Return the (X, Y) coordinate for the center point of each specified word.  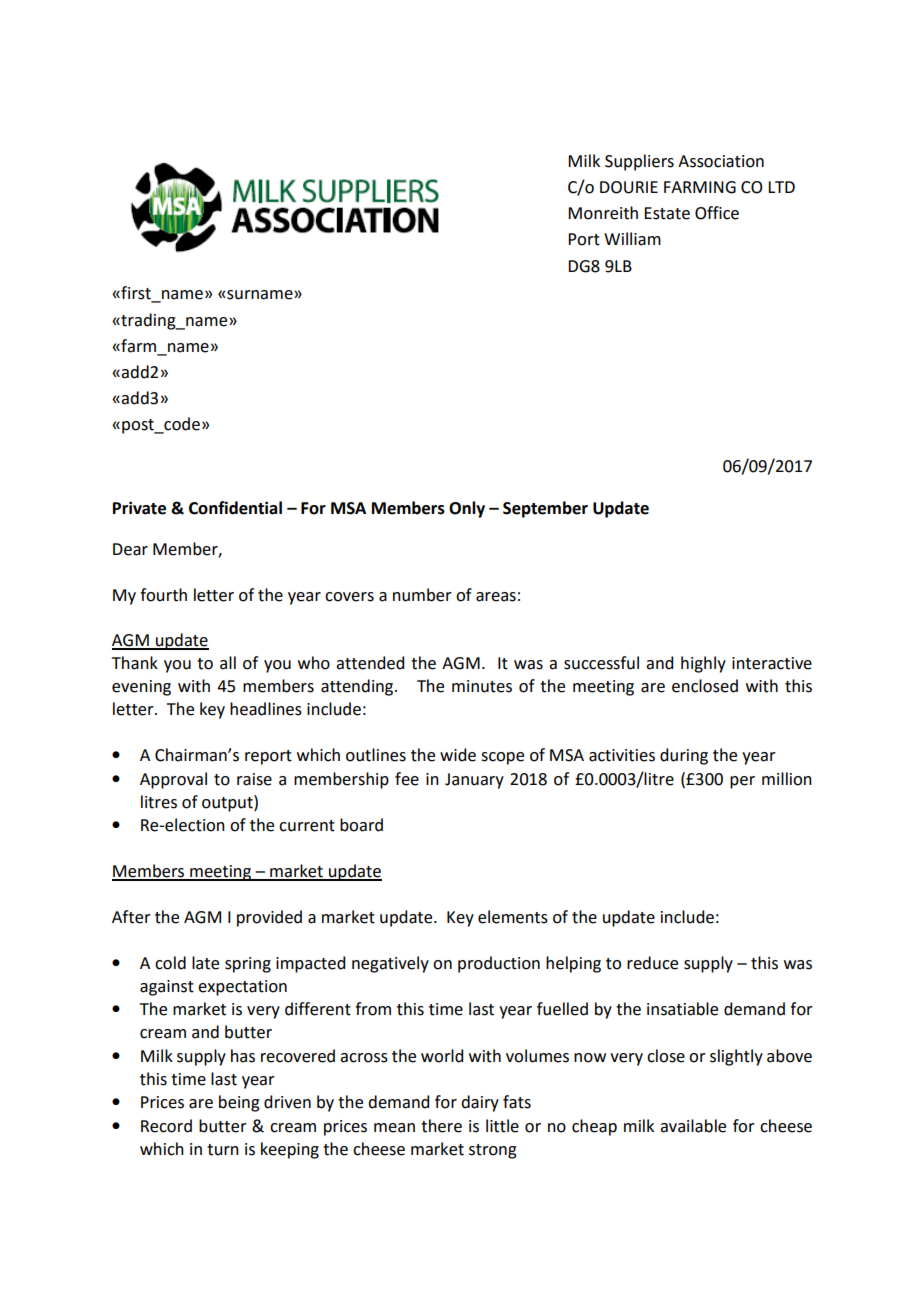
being (239, 1103)
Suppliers (639, 162)
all (228, 663)
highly (703, 664)
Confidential (235, 508)
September (545, 509)
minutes (482, 686)
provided (269, 918)
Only (467, 509)
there (441, 1126)
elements (513, 917)
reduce (652, 963)
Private (139, 508)
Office (717, 213)
